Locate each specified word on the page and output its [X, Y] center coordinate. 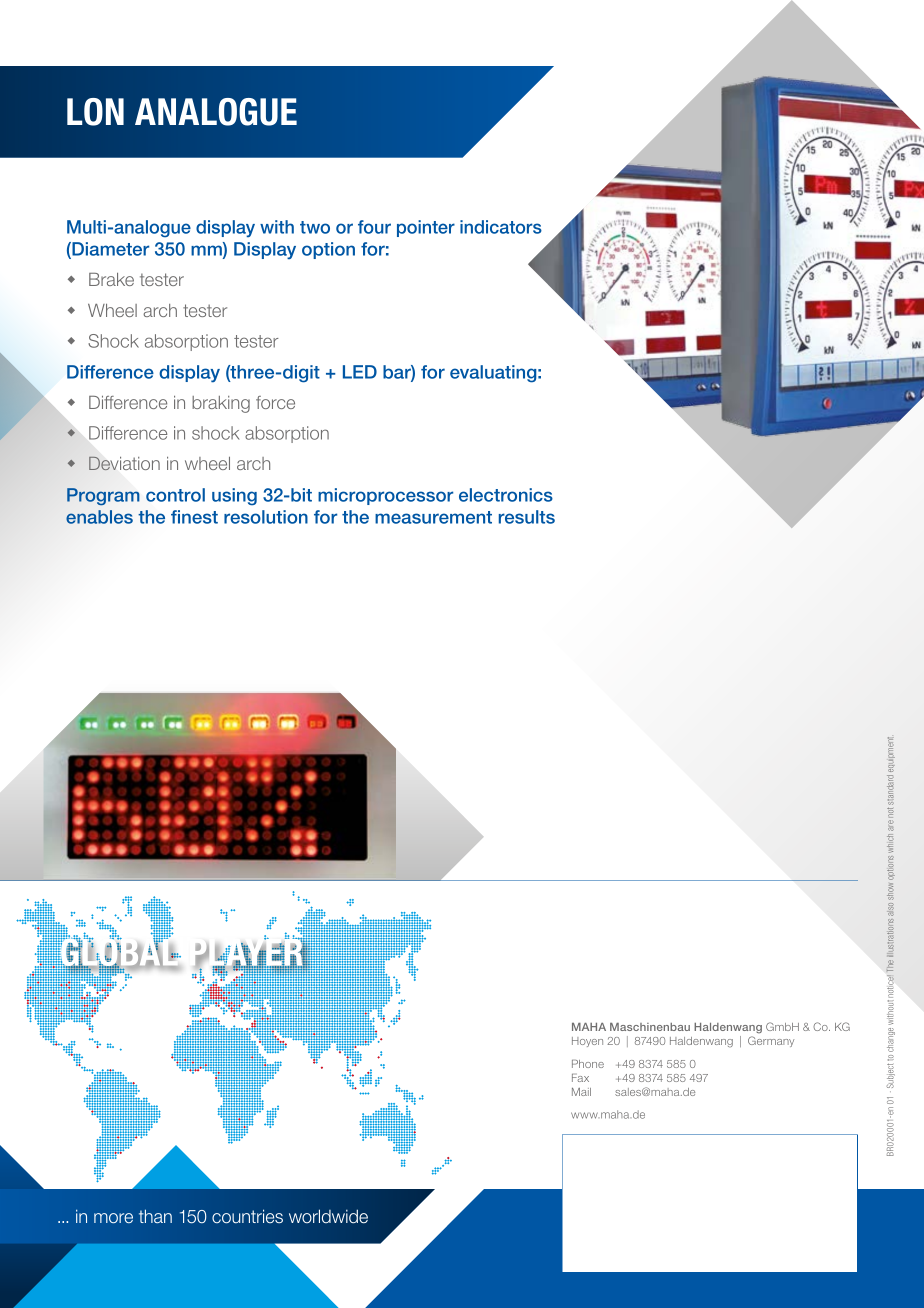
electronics [506, 495]
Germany [771, 1041]
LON [95, 112]
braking [221, 404]
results [527, 517]
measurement [433, 517]
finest [194, 517]
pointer [426, 228]
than [155, 1216]
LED [360, 372]
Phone [588, 1064]
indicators [501, 227]
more [113, 1218]
